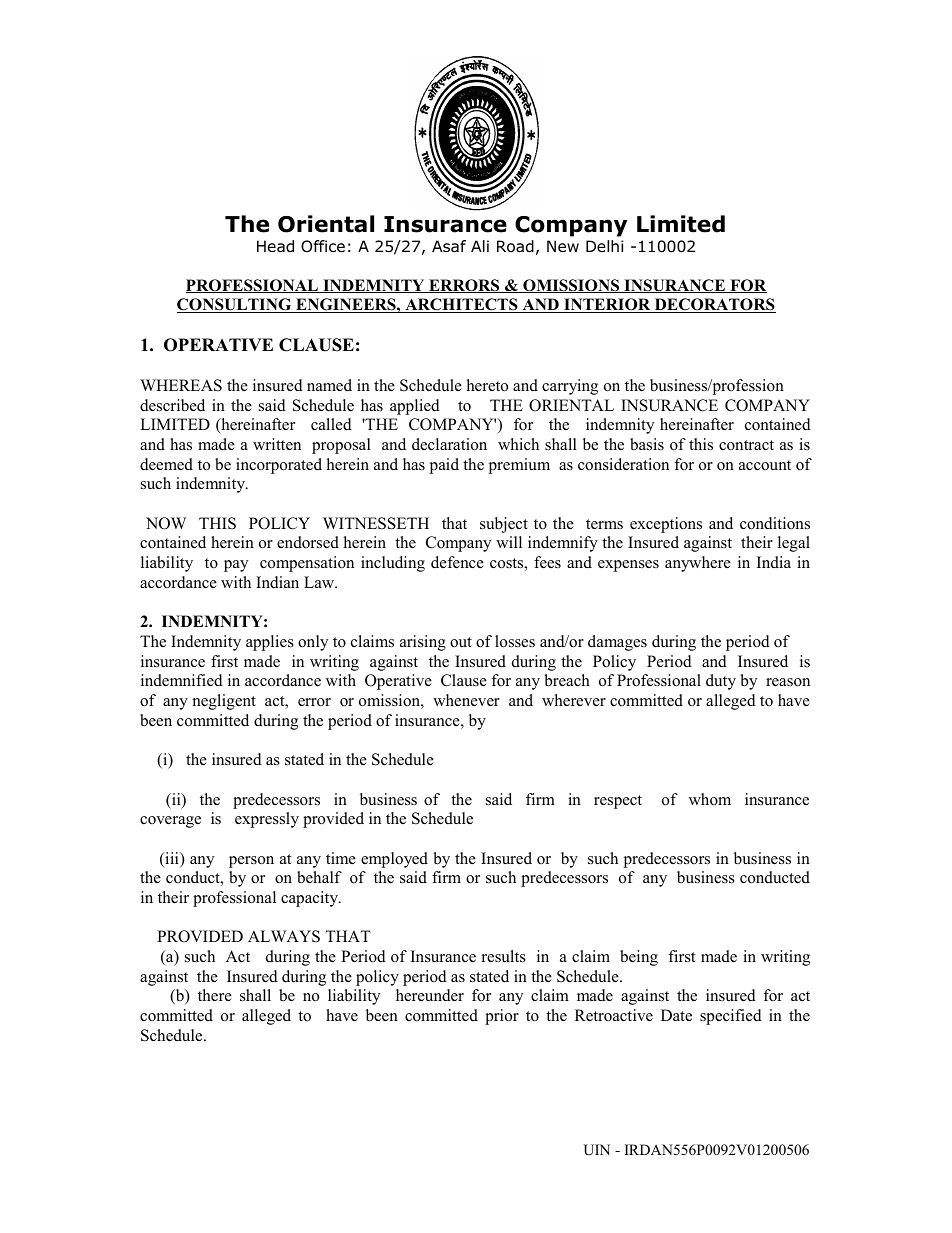 The height and width of the screenshot is (1233, 952). I want to click on subject, so click(504, 525).
